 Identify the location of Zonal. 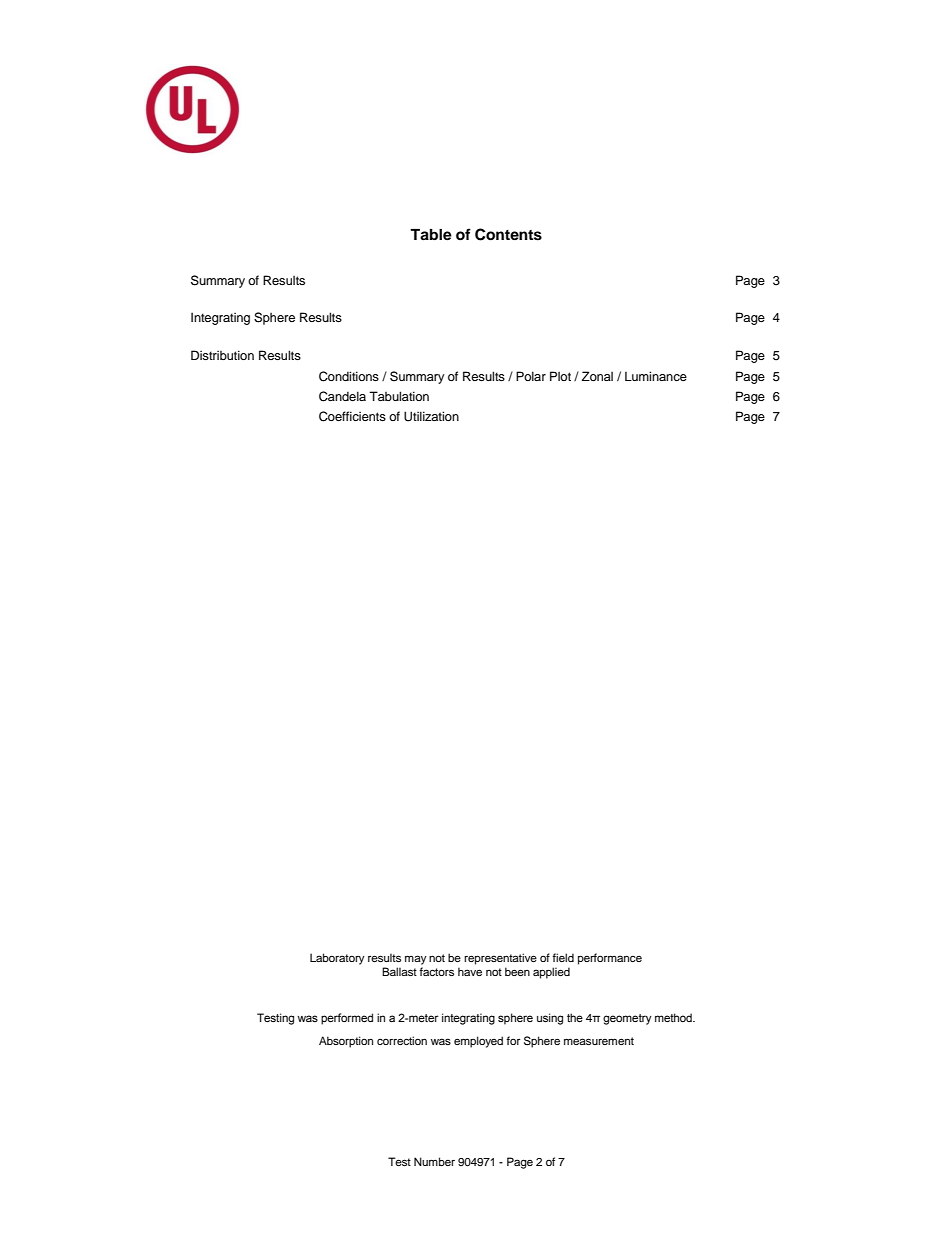
(597, 376).
